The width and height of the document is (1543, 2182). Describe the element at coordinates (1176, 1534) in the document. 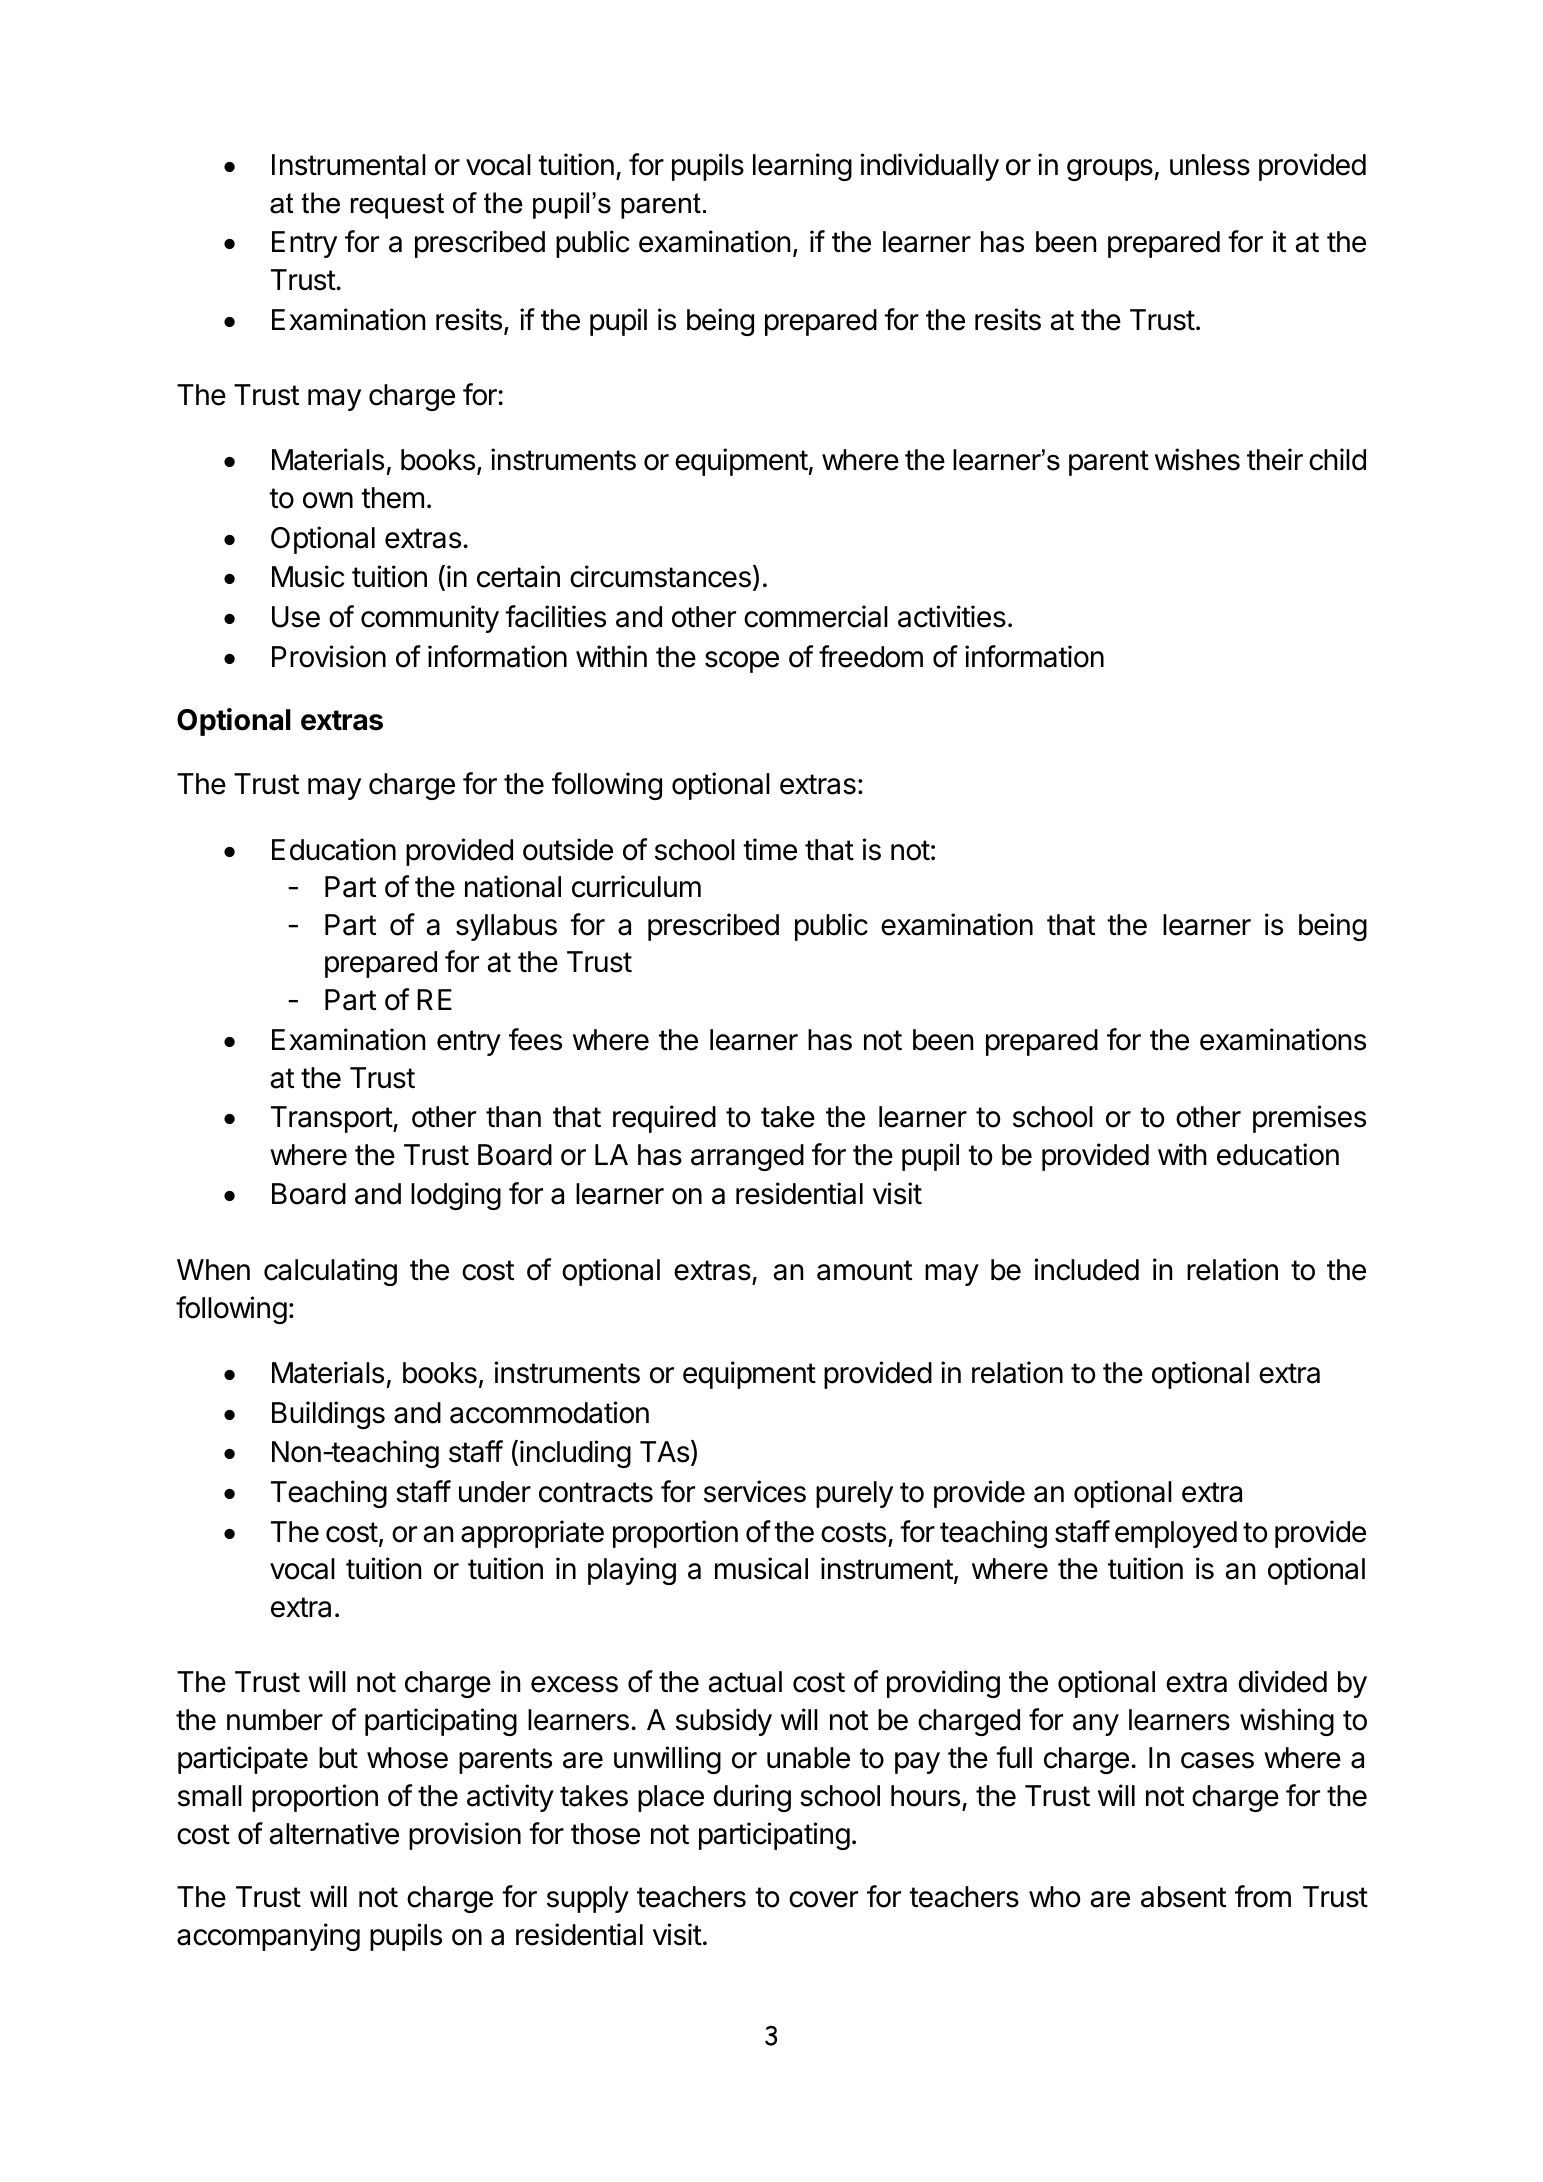

I see `employed` at that location.
